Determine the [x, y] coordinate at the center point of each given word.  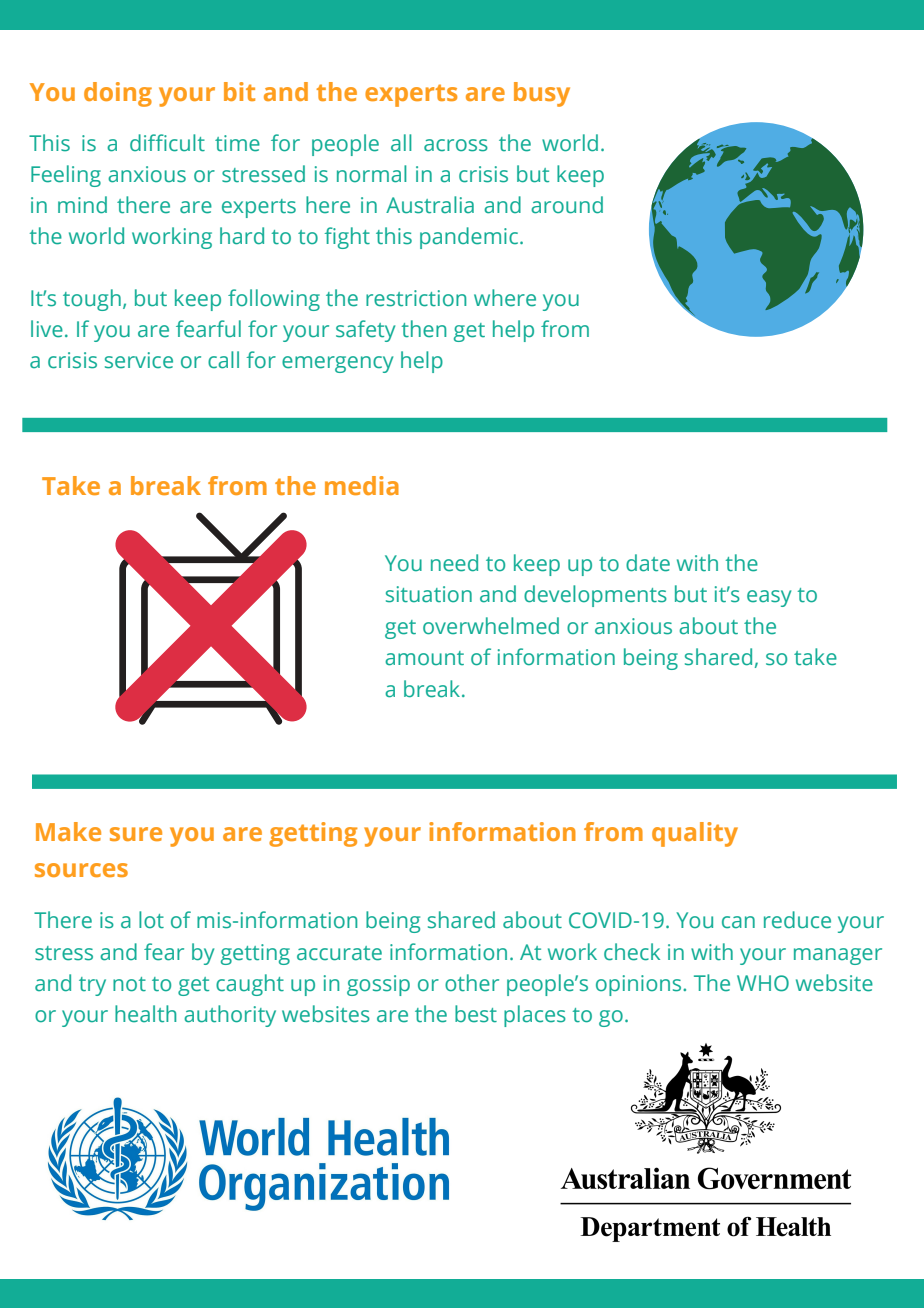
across [456, 145]
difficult [167, 143]
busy [542, 94]
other [472, 983]
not [129, 984]
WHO [763, 983]
